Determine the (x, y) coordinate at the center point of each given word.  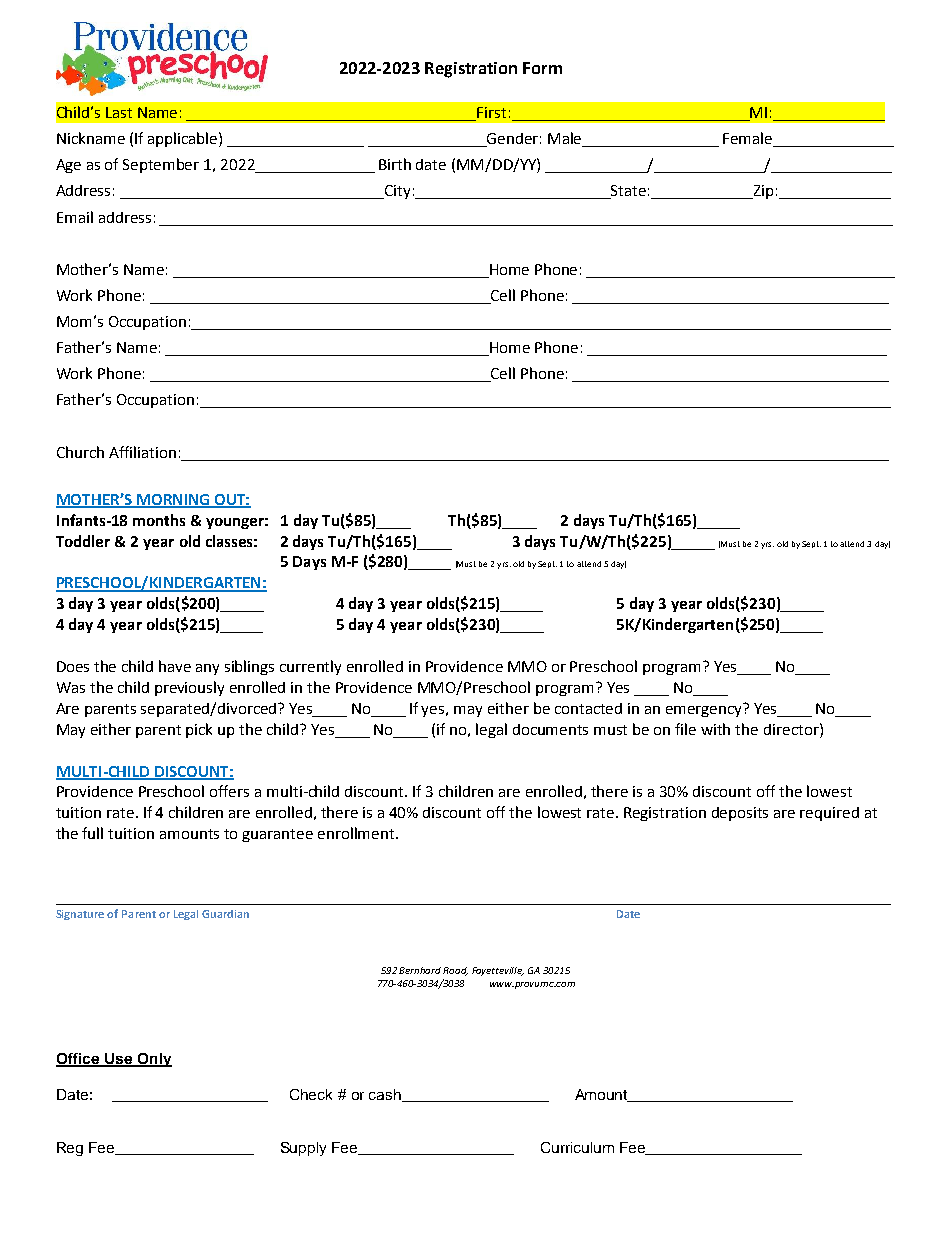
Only (153, 1060)
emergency (705, 710)
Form (542, 68)
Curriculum (577, 1147)
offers (229, 791)
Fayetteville (498, 971)
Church (80, 452)
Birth (395, 164)
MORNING (173, 500)
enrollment (357, 833)
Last (119, 112)
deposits (740, 814)
